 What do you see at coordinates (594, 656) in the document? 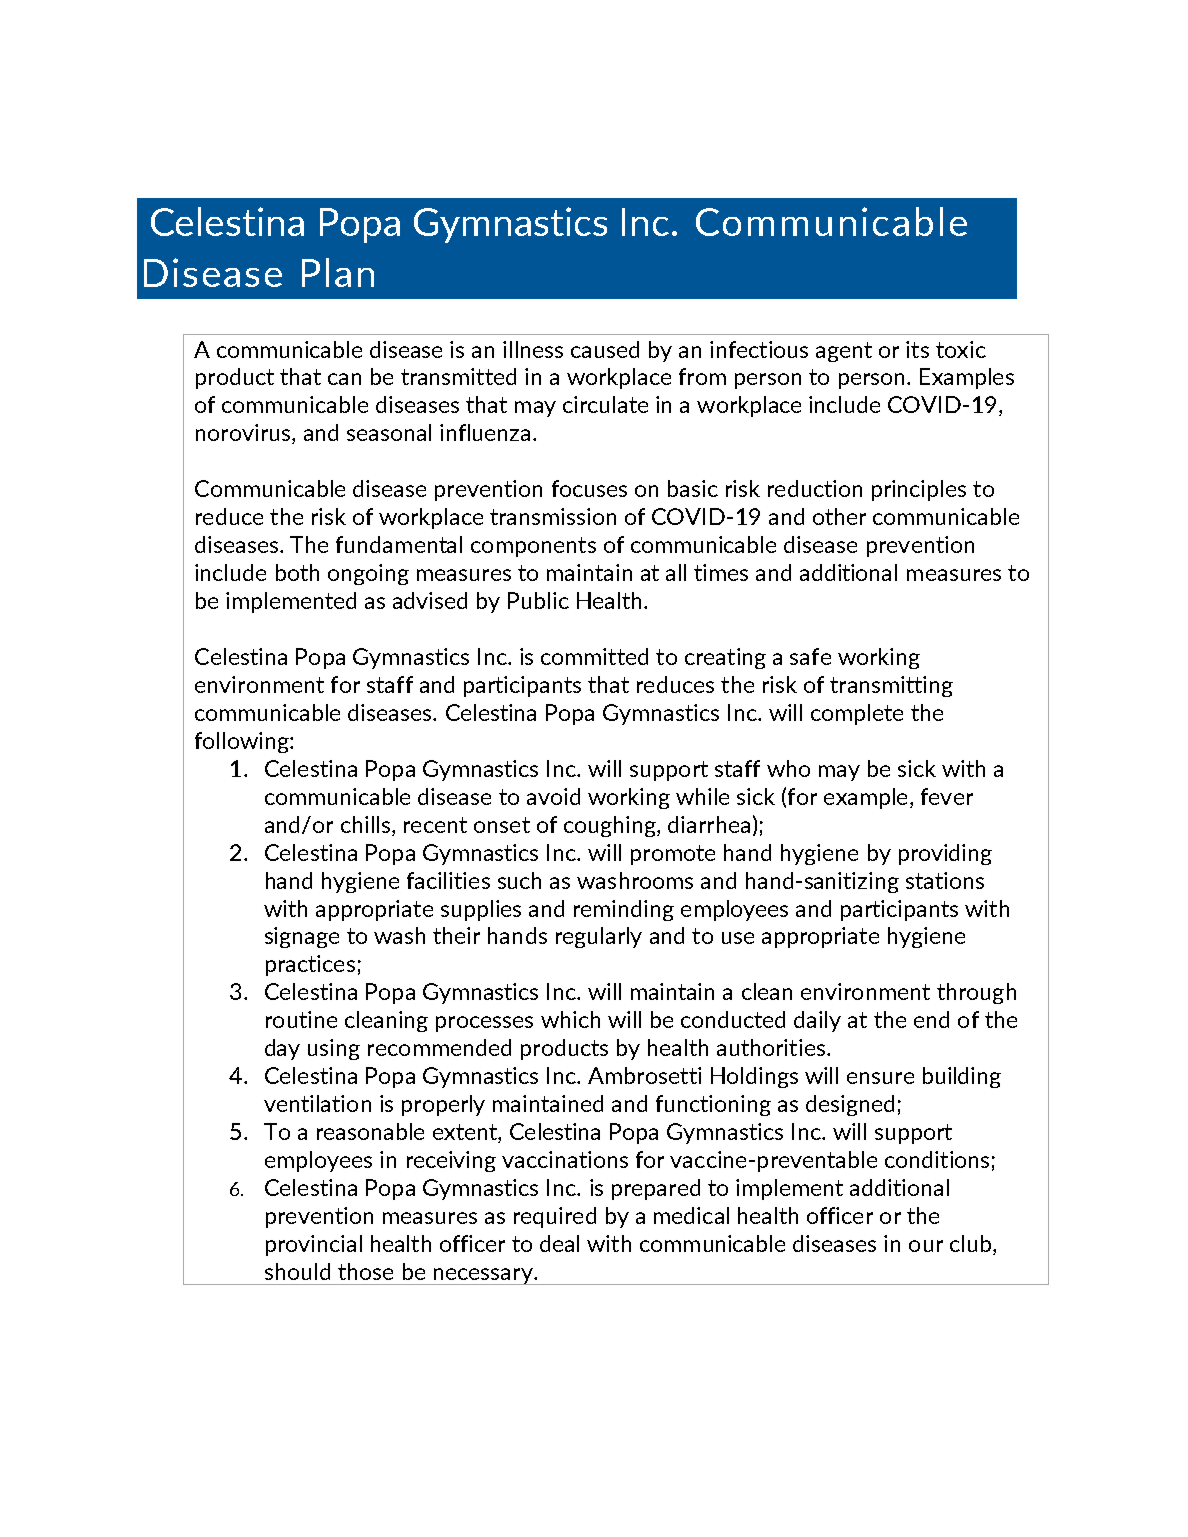
I see `committed` at bounding box center [594, 656].
